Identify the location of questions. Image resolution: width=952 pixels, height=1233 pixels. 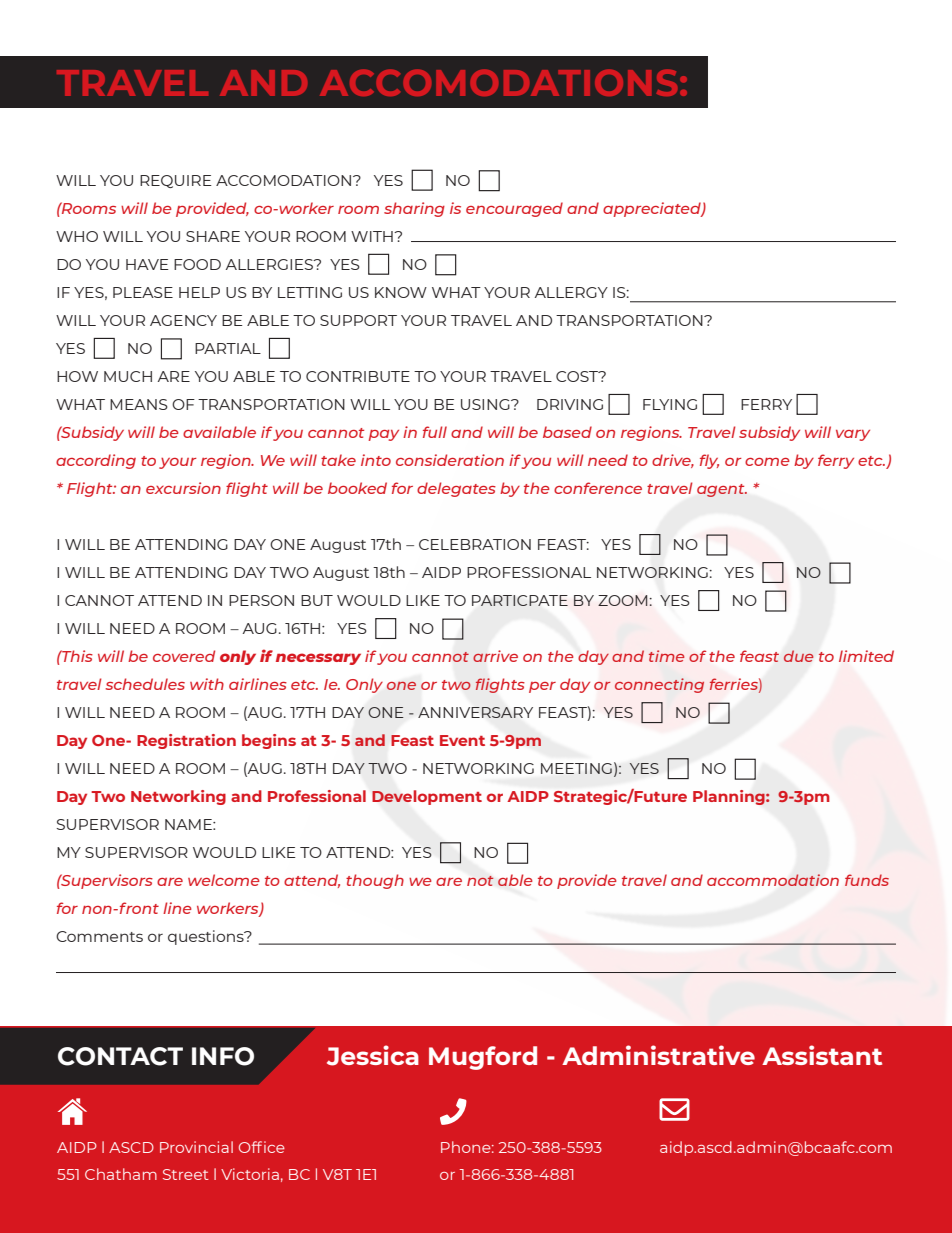
(207, 937).
